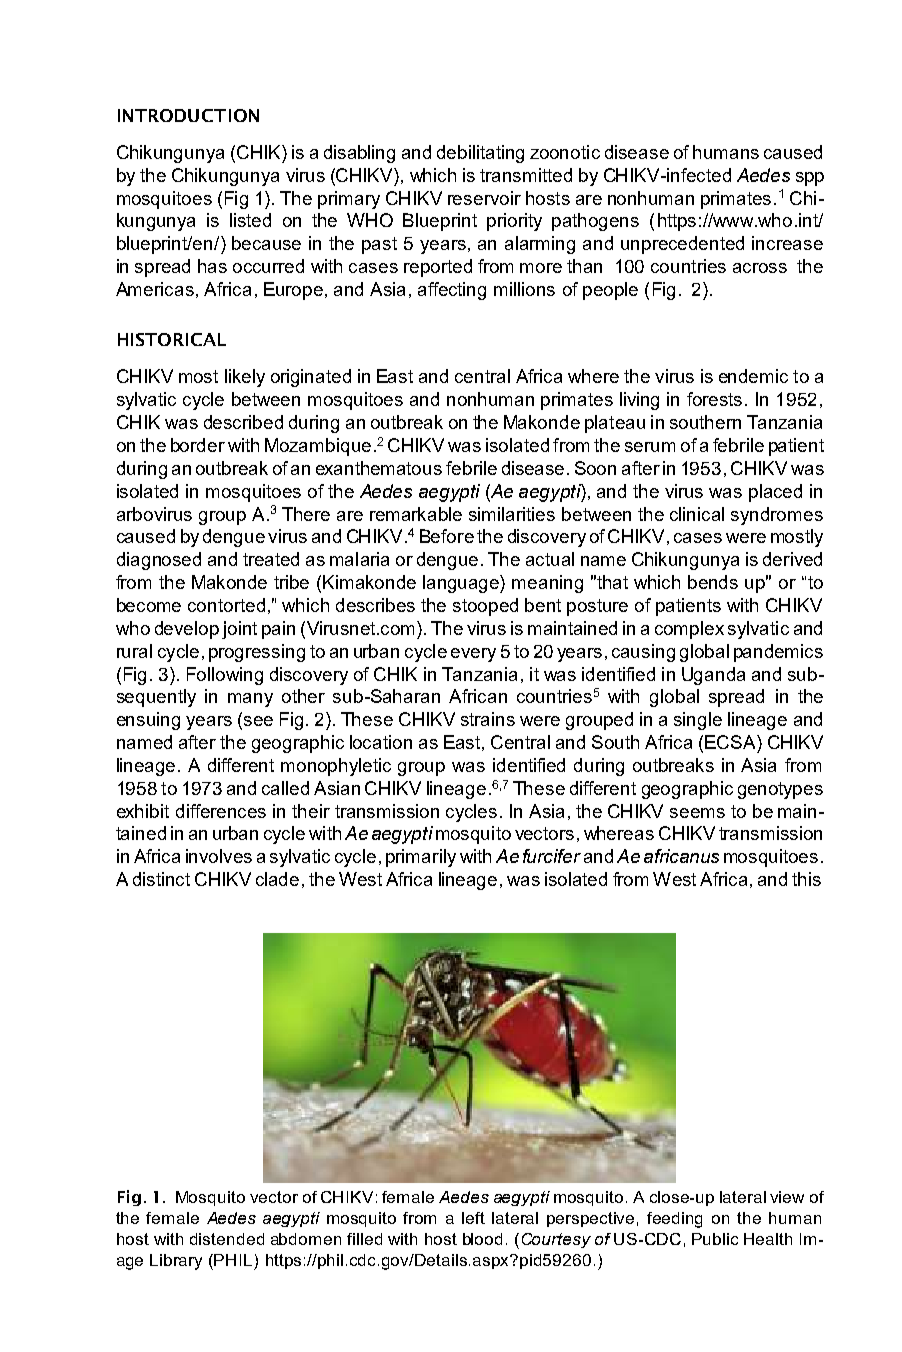  Describe the element at coordinates (473, 655) in the screenshot. I see `every` at that location.
